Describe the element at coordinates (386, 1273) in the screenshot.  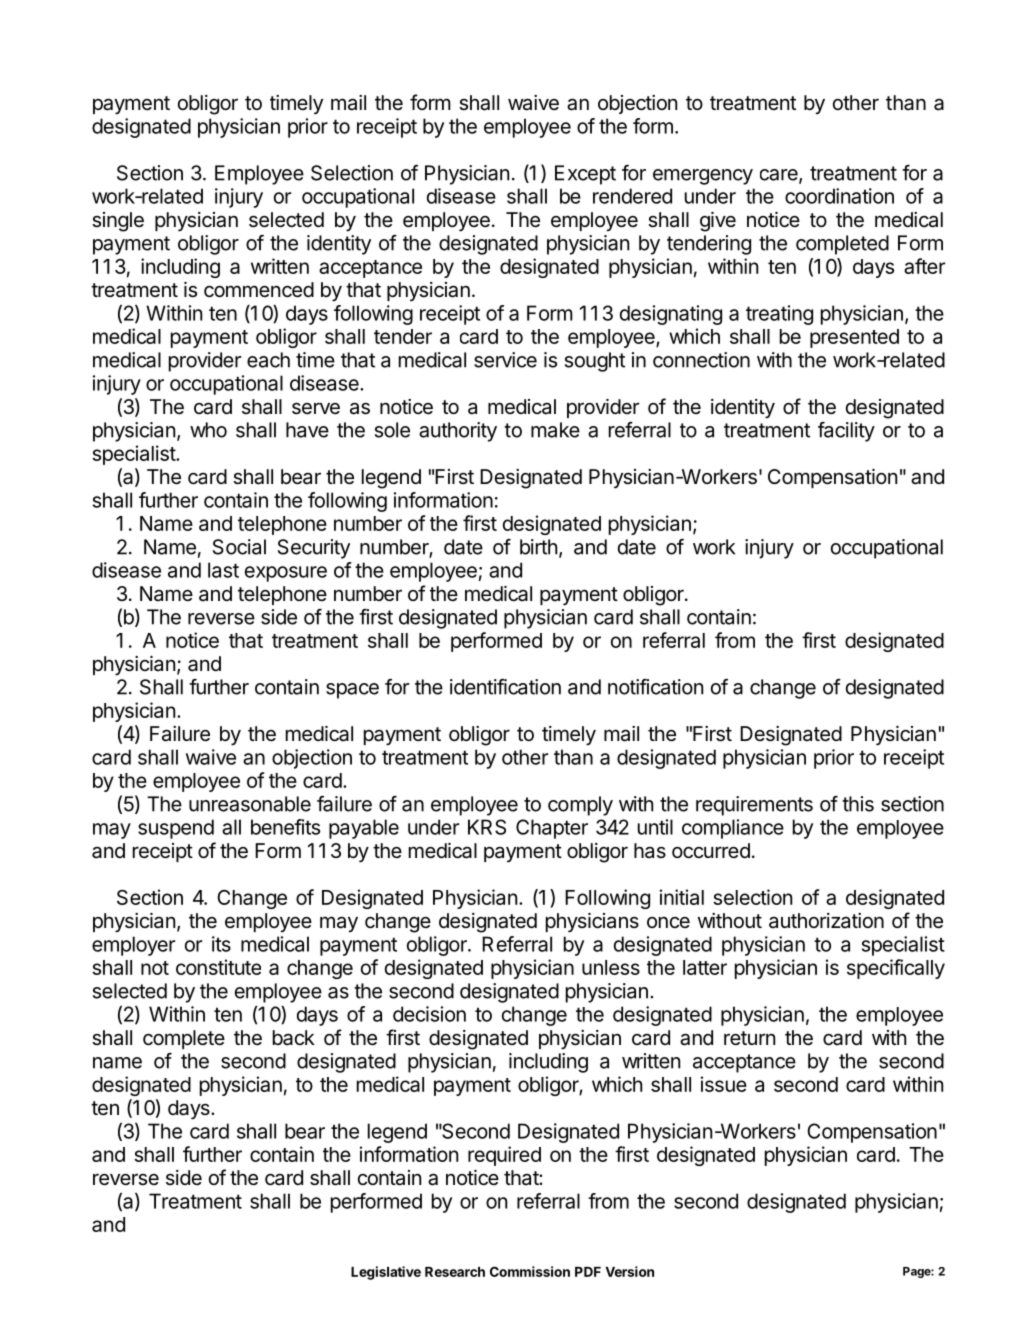
I see `Legislative` at that location.
